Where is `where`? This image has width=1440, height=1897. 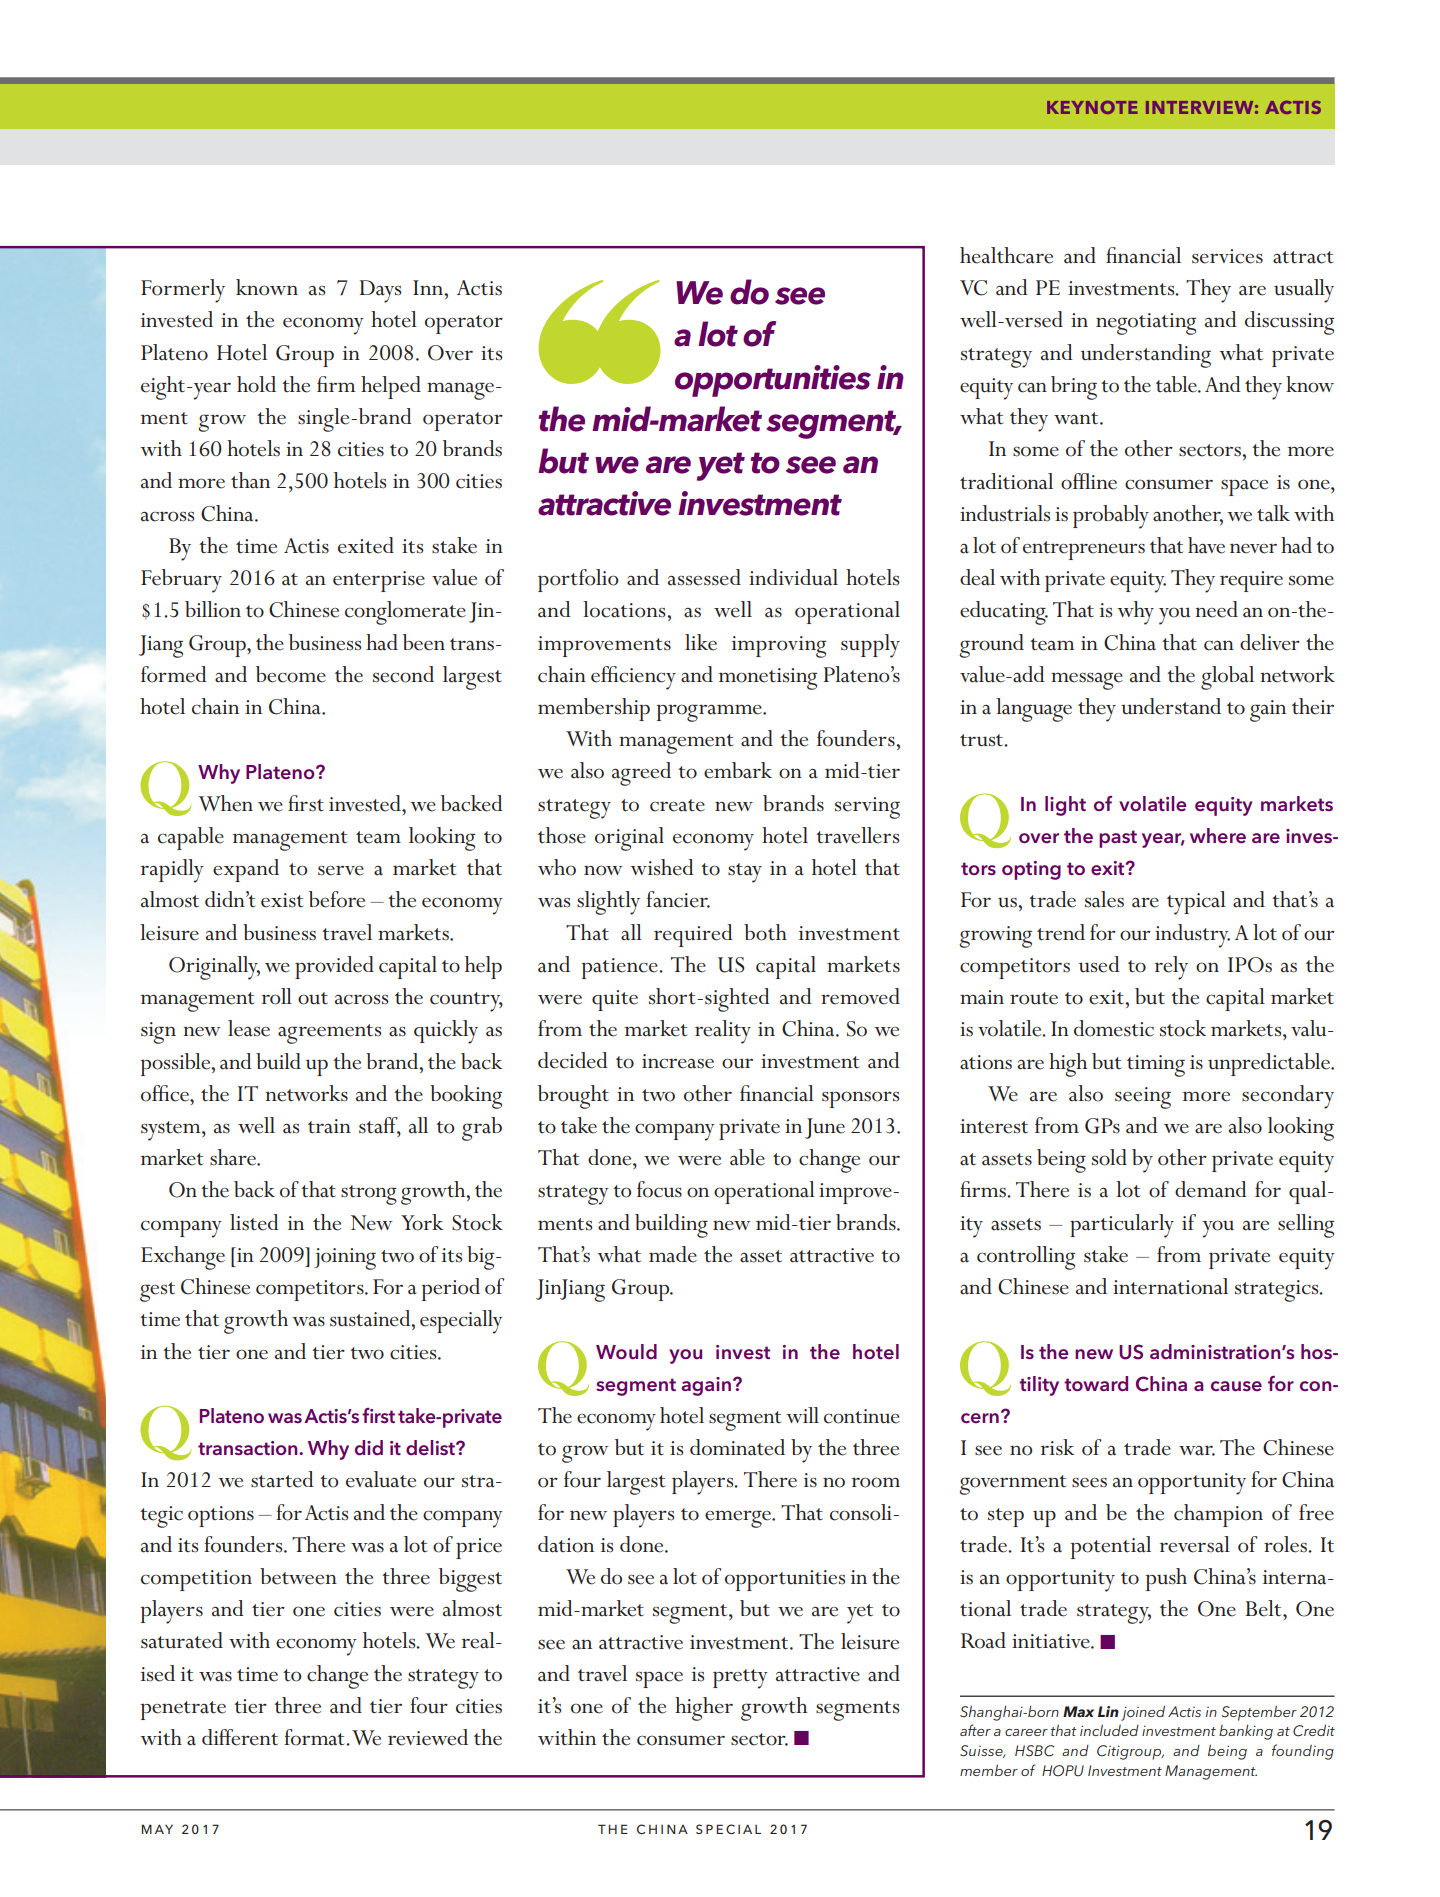 where is located at coordinates (1218, 836).
